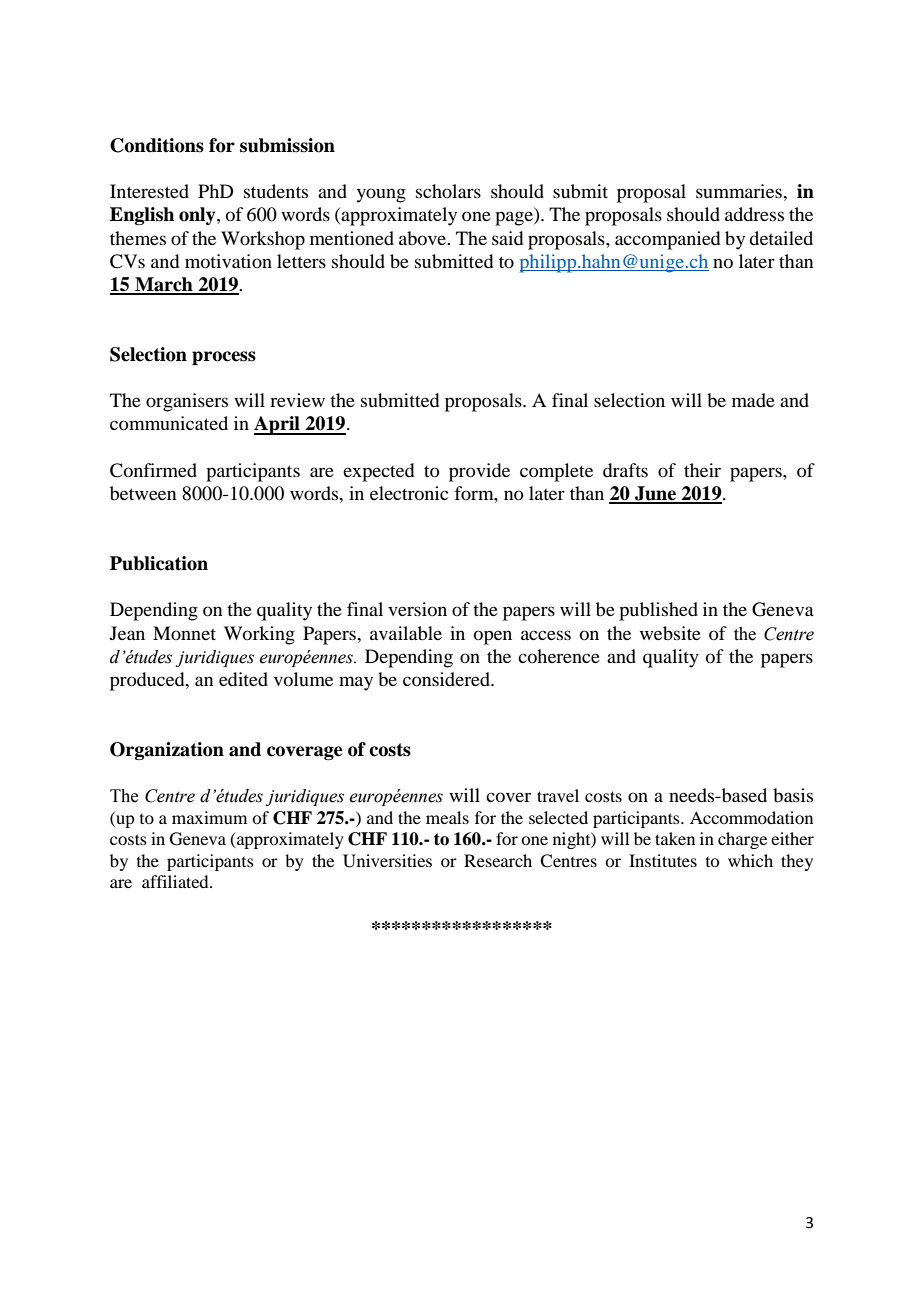 Image resolution: width=924 pixels, height=1308 pixels. What do you see at coordinates (157, 145) in the screenshot?
I see `Conditions` at bounding box center [157, 145].
